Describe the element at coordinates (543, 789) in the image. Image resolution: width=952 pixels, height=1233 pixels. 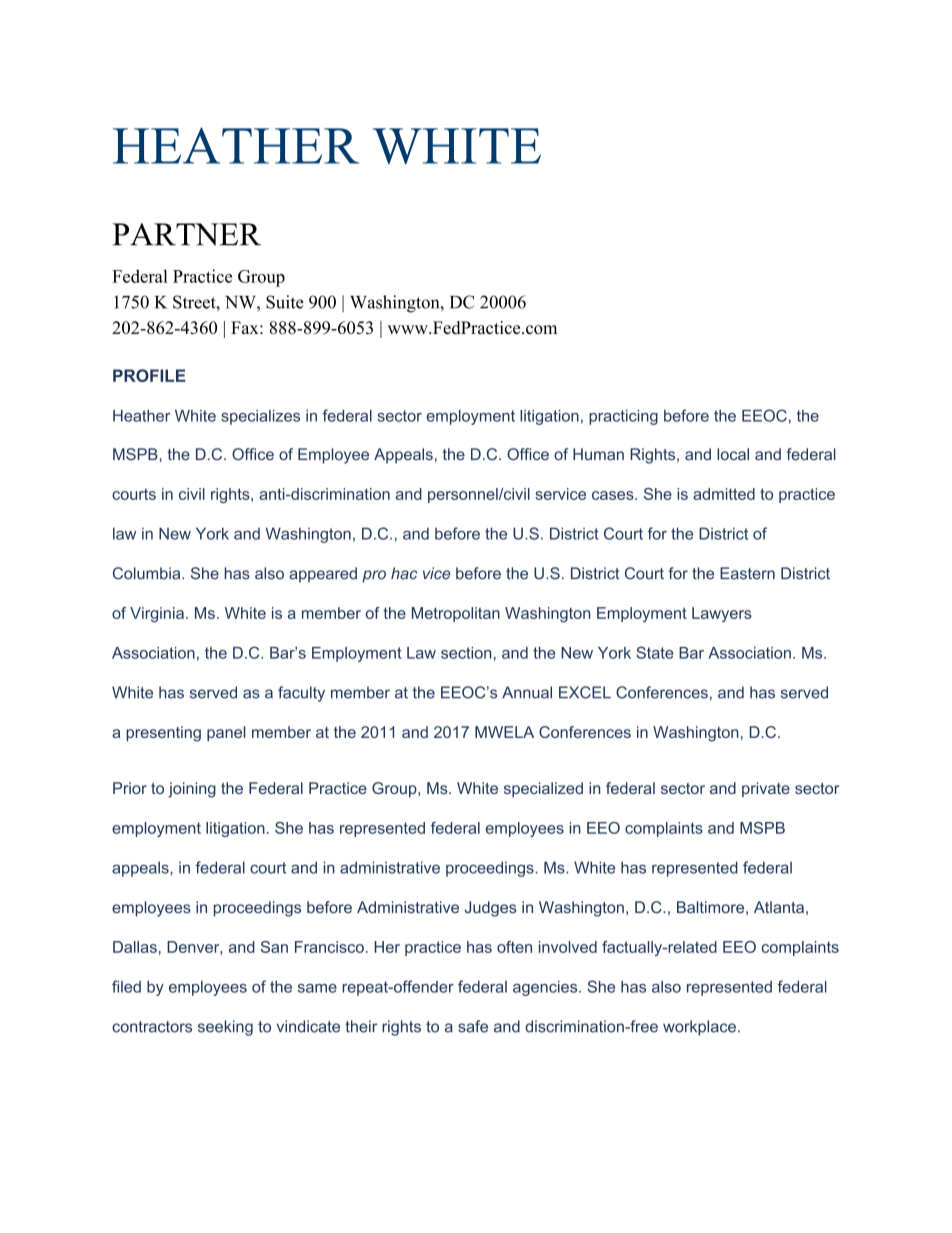
I see `specialized` at that location.
